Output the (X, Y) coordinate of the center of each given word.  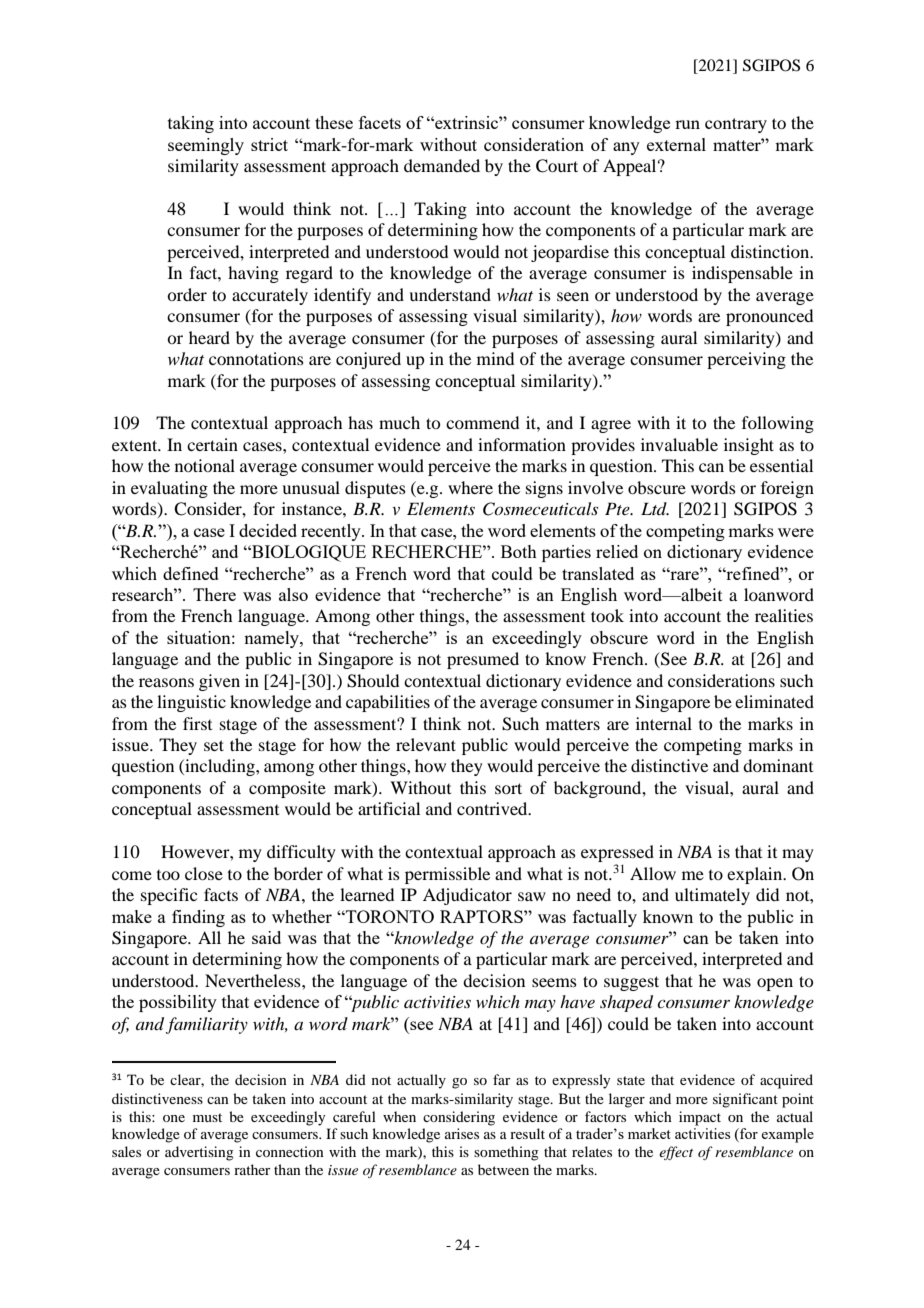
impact (700, 1118)
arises (462, 1133)
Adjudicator (467, 896)
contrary (736, 125)
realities (784, 615)
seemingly (206, 146)
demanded (442, 165)
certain (212, 444)
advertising (199, 1153)
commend (482, 422)
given (219, 682)
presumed (483, 660)
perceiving (746, 360)
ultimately (712, 896)
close (204, 873)
